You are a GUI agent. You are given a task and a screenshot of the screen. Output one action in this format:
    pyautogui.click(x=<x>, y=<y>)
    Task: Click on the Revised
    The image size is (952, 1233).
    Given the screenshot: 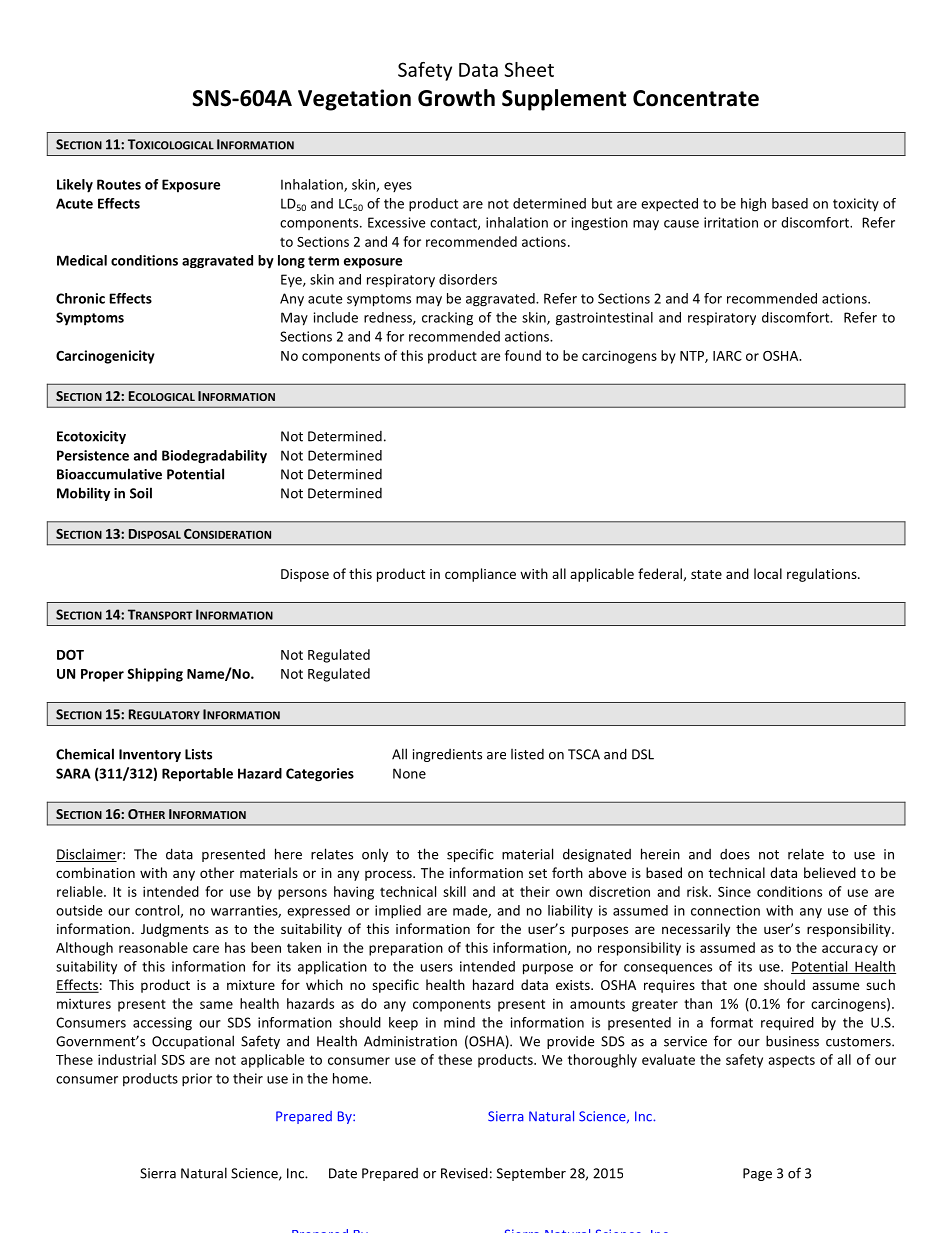 What is the action you would take?
    pyautogui.click(x=464, y=1173)
